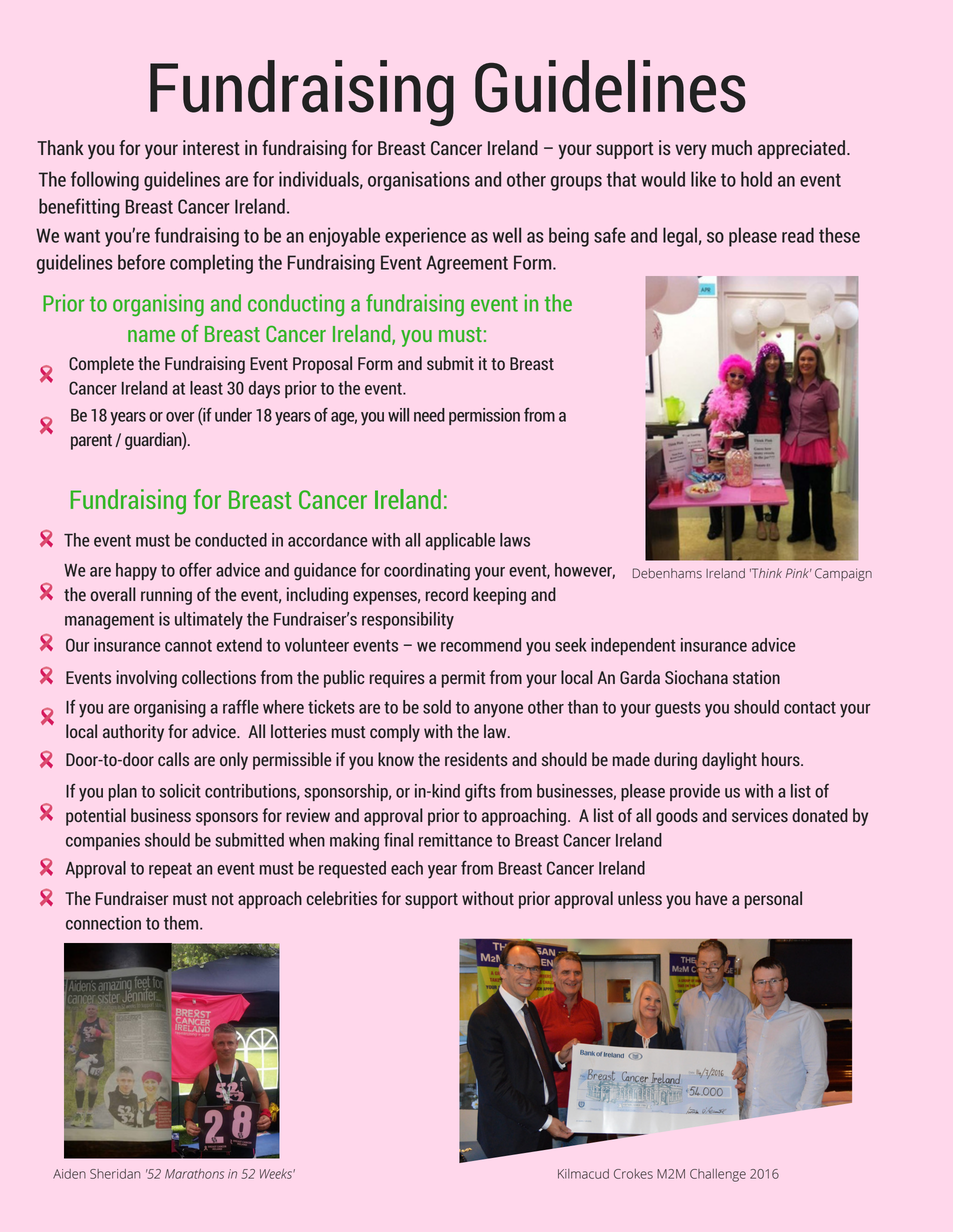 This screenshot has width=953, height=1232. What do you see at coordinates (773, 900) in the screenshot?
I see `personal` at bounding box center [773, 900].
